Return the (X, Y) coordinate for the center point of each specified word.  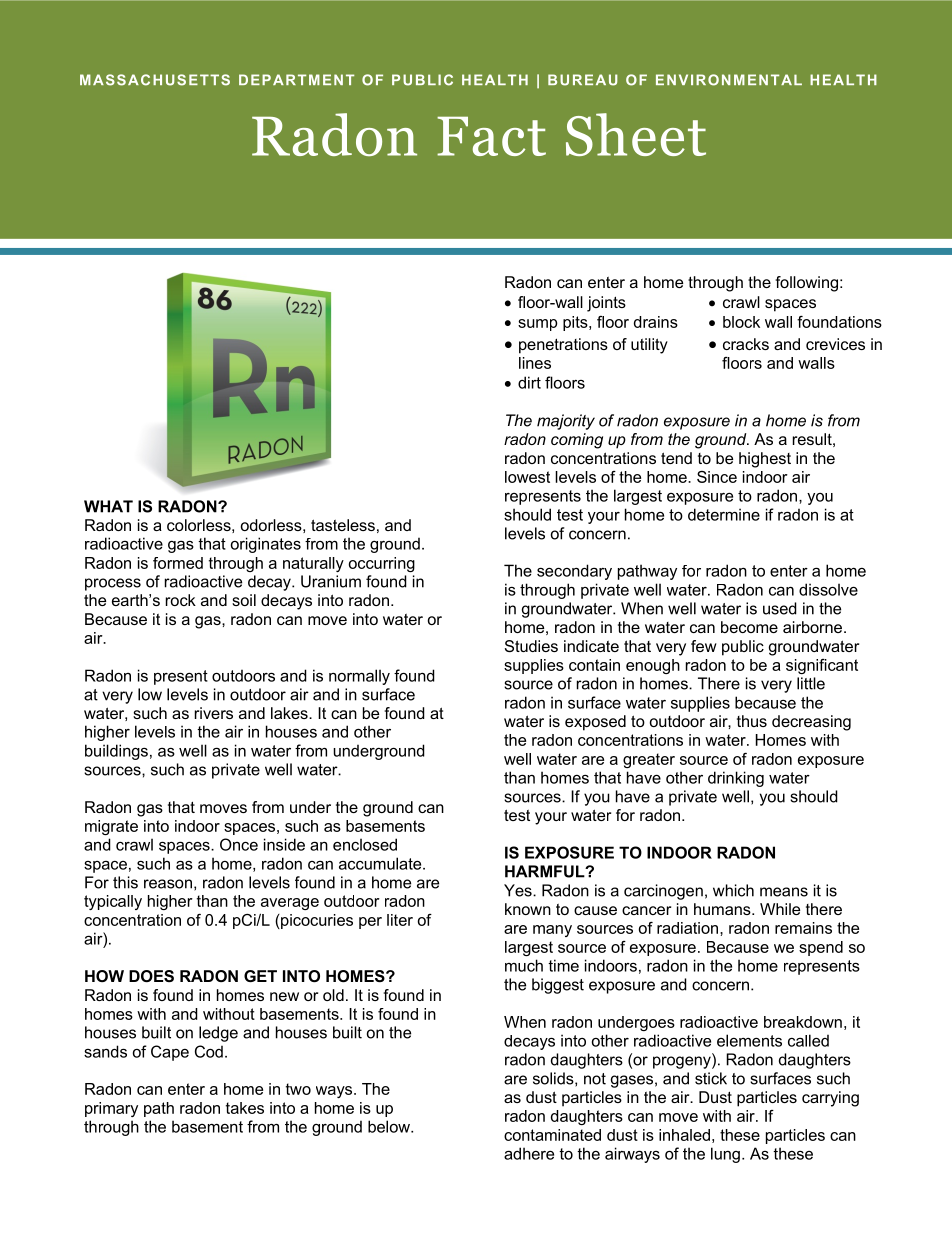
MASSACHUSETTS (155, 80)
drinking (736, 779)
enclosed (365, 844)
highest (765, 460)
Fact (491, 136)
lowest (527, 477)
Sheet (636, 134)
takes (245, 1108)
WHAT (108, 506)
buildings (116, 752)
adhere (529, 1153)
